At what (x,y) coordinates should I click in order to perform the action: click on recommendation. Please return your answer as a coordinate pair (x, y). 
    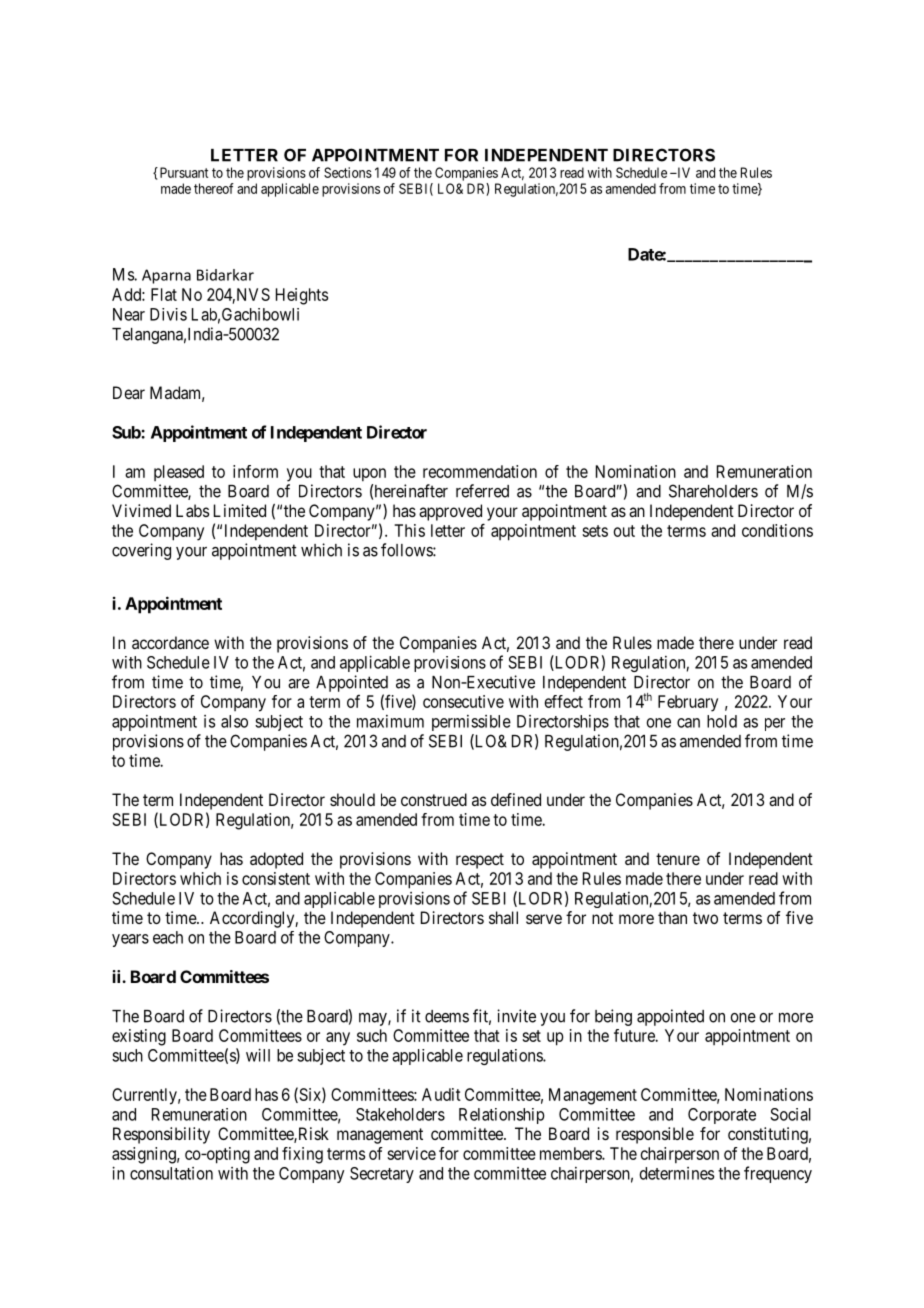
    Looking at the image, I should click on (480, 471).
